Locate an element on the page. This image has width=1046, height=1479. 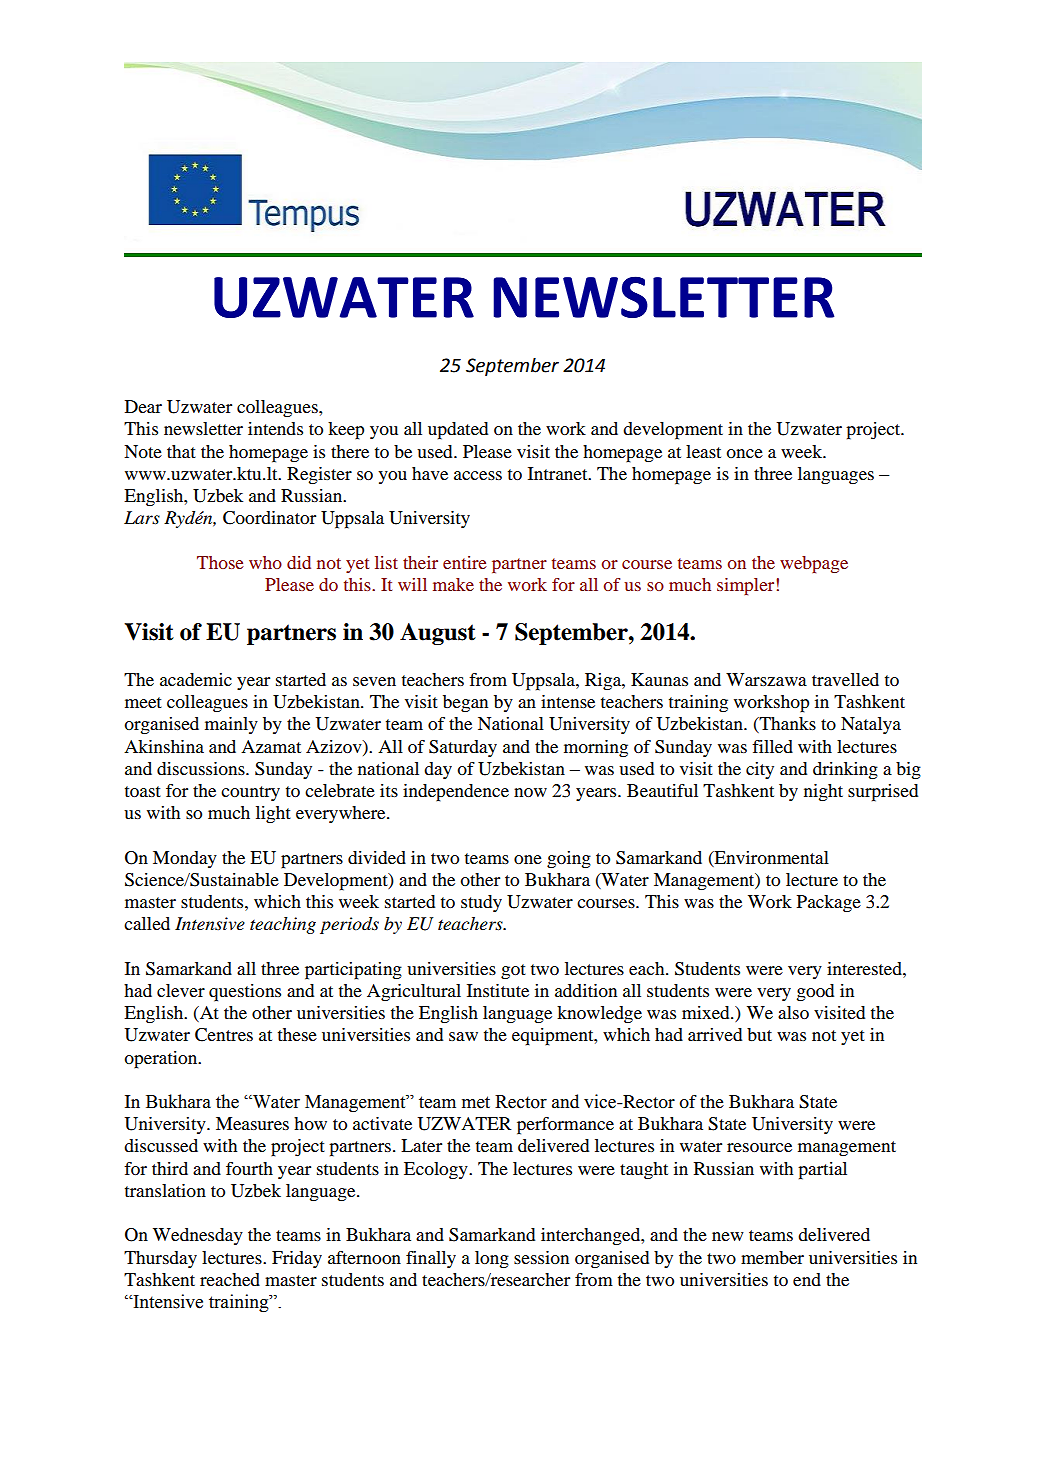
light is located at coordinates (273, 814).
